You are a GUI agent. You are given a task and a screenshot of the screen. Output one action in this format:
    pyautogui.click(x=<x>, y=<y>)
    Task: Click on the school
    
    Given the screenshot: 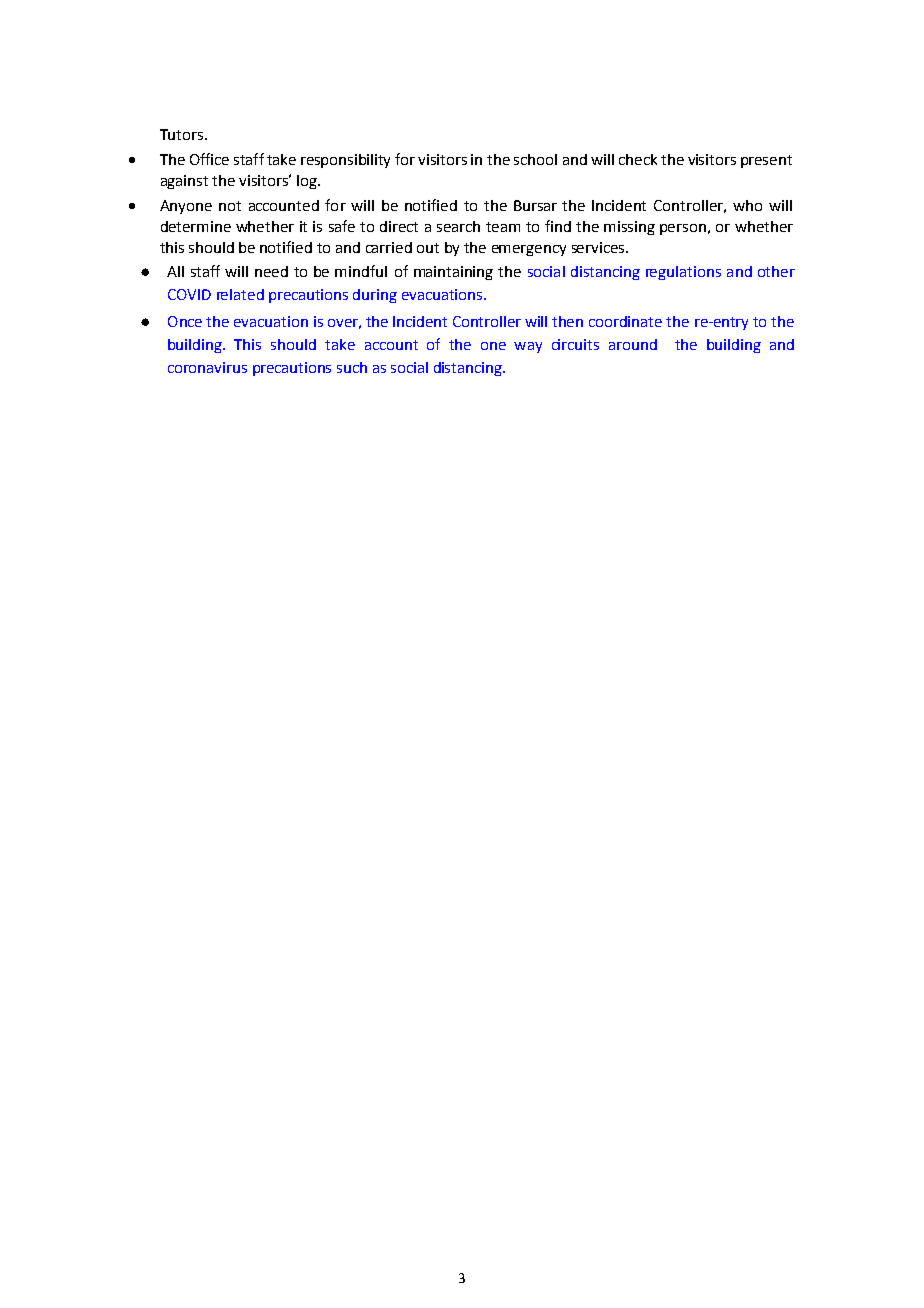 What is the action you would take?
    pyautogui.click(x=535, y=159)
